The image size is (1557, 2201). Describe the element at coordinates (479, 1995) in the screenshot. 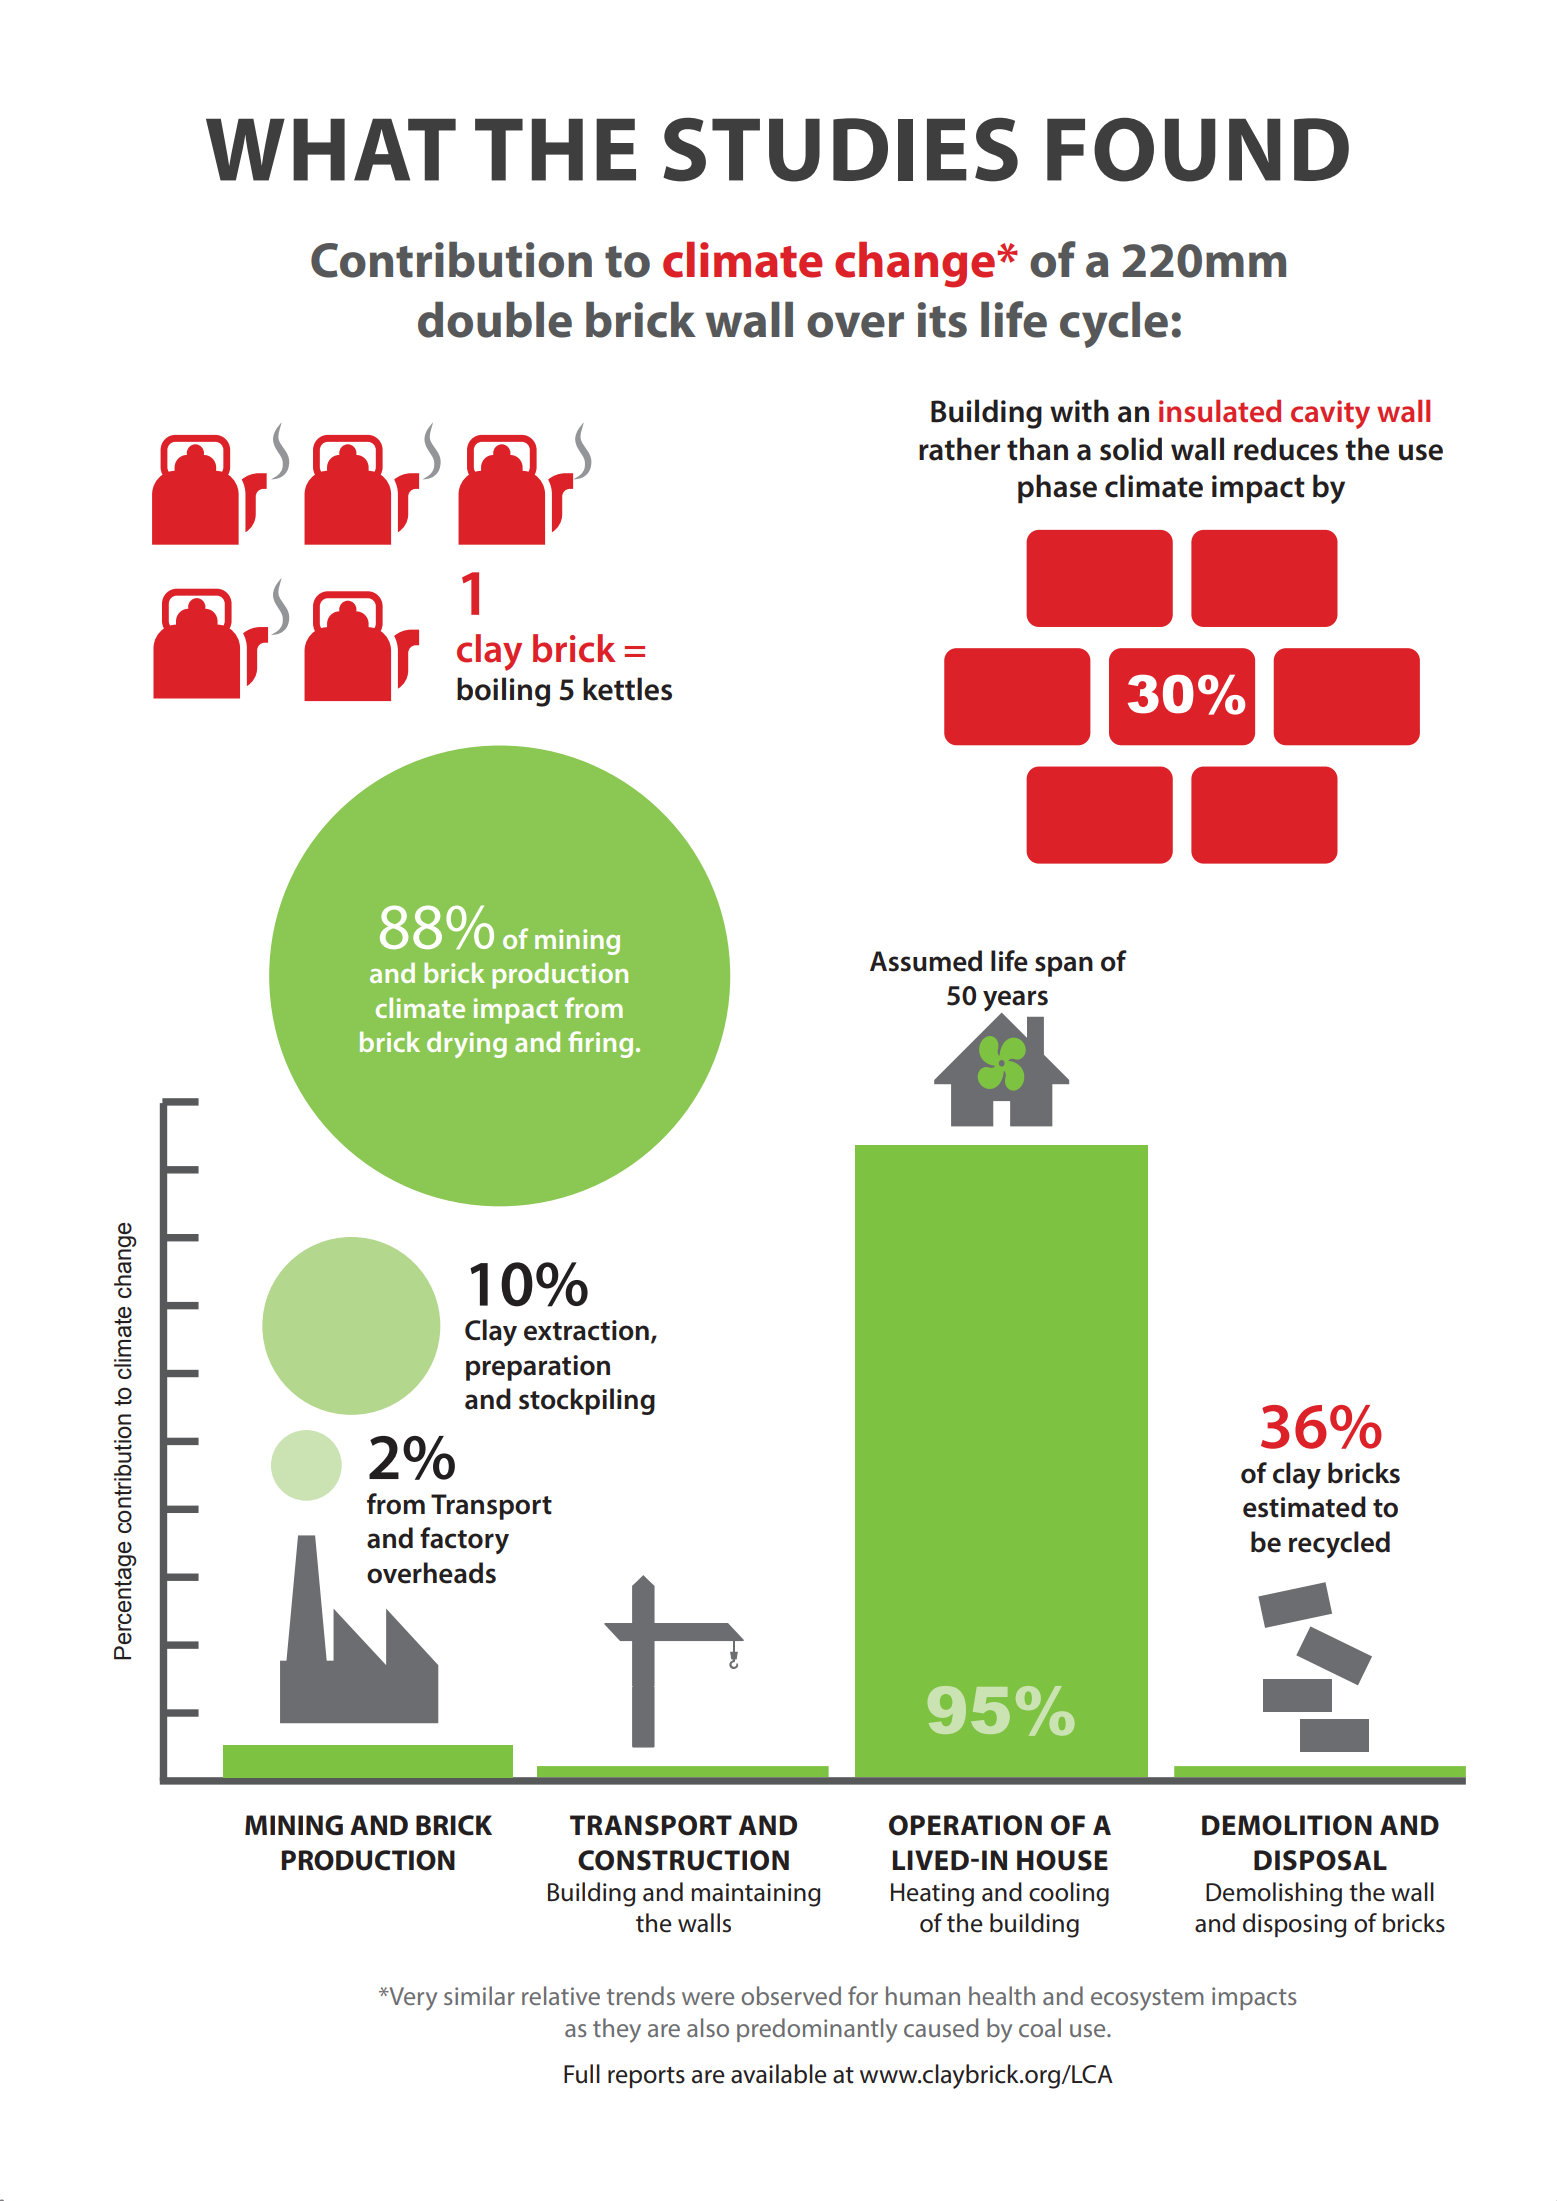

I see `similar` at that location.
